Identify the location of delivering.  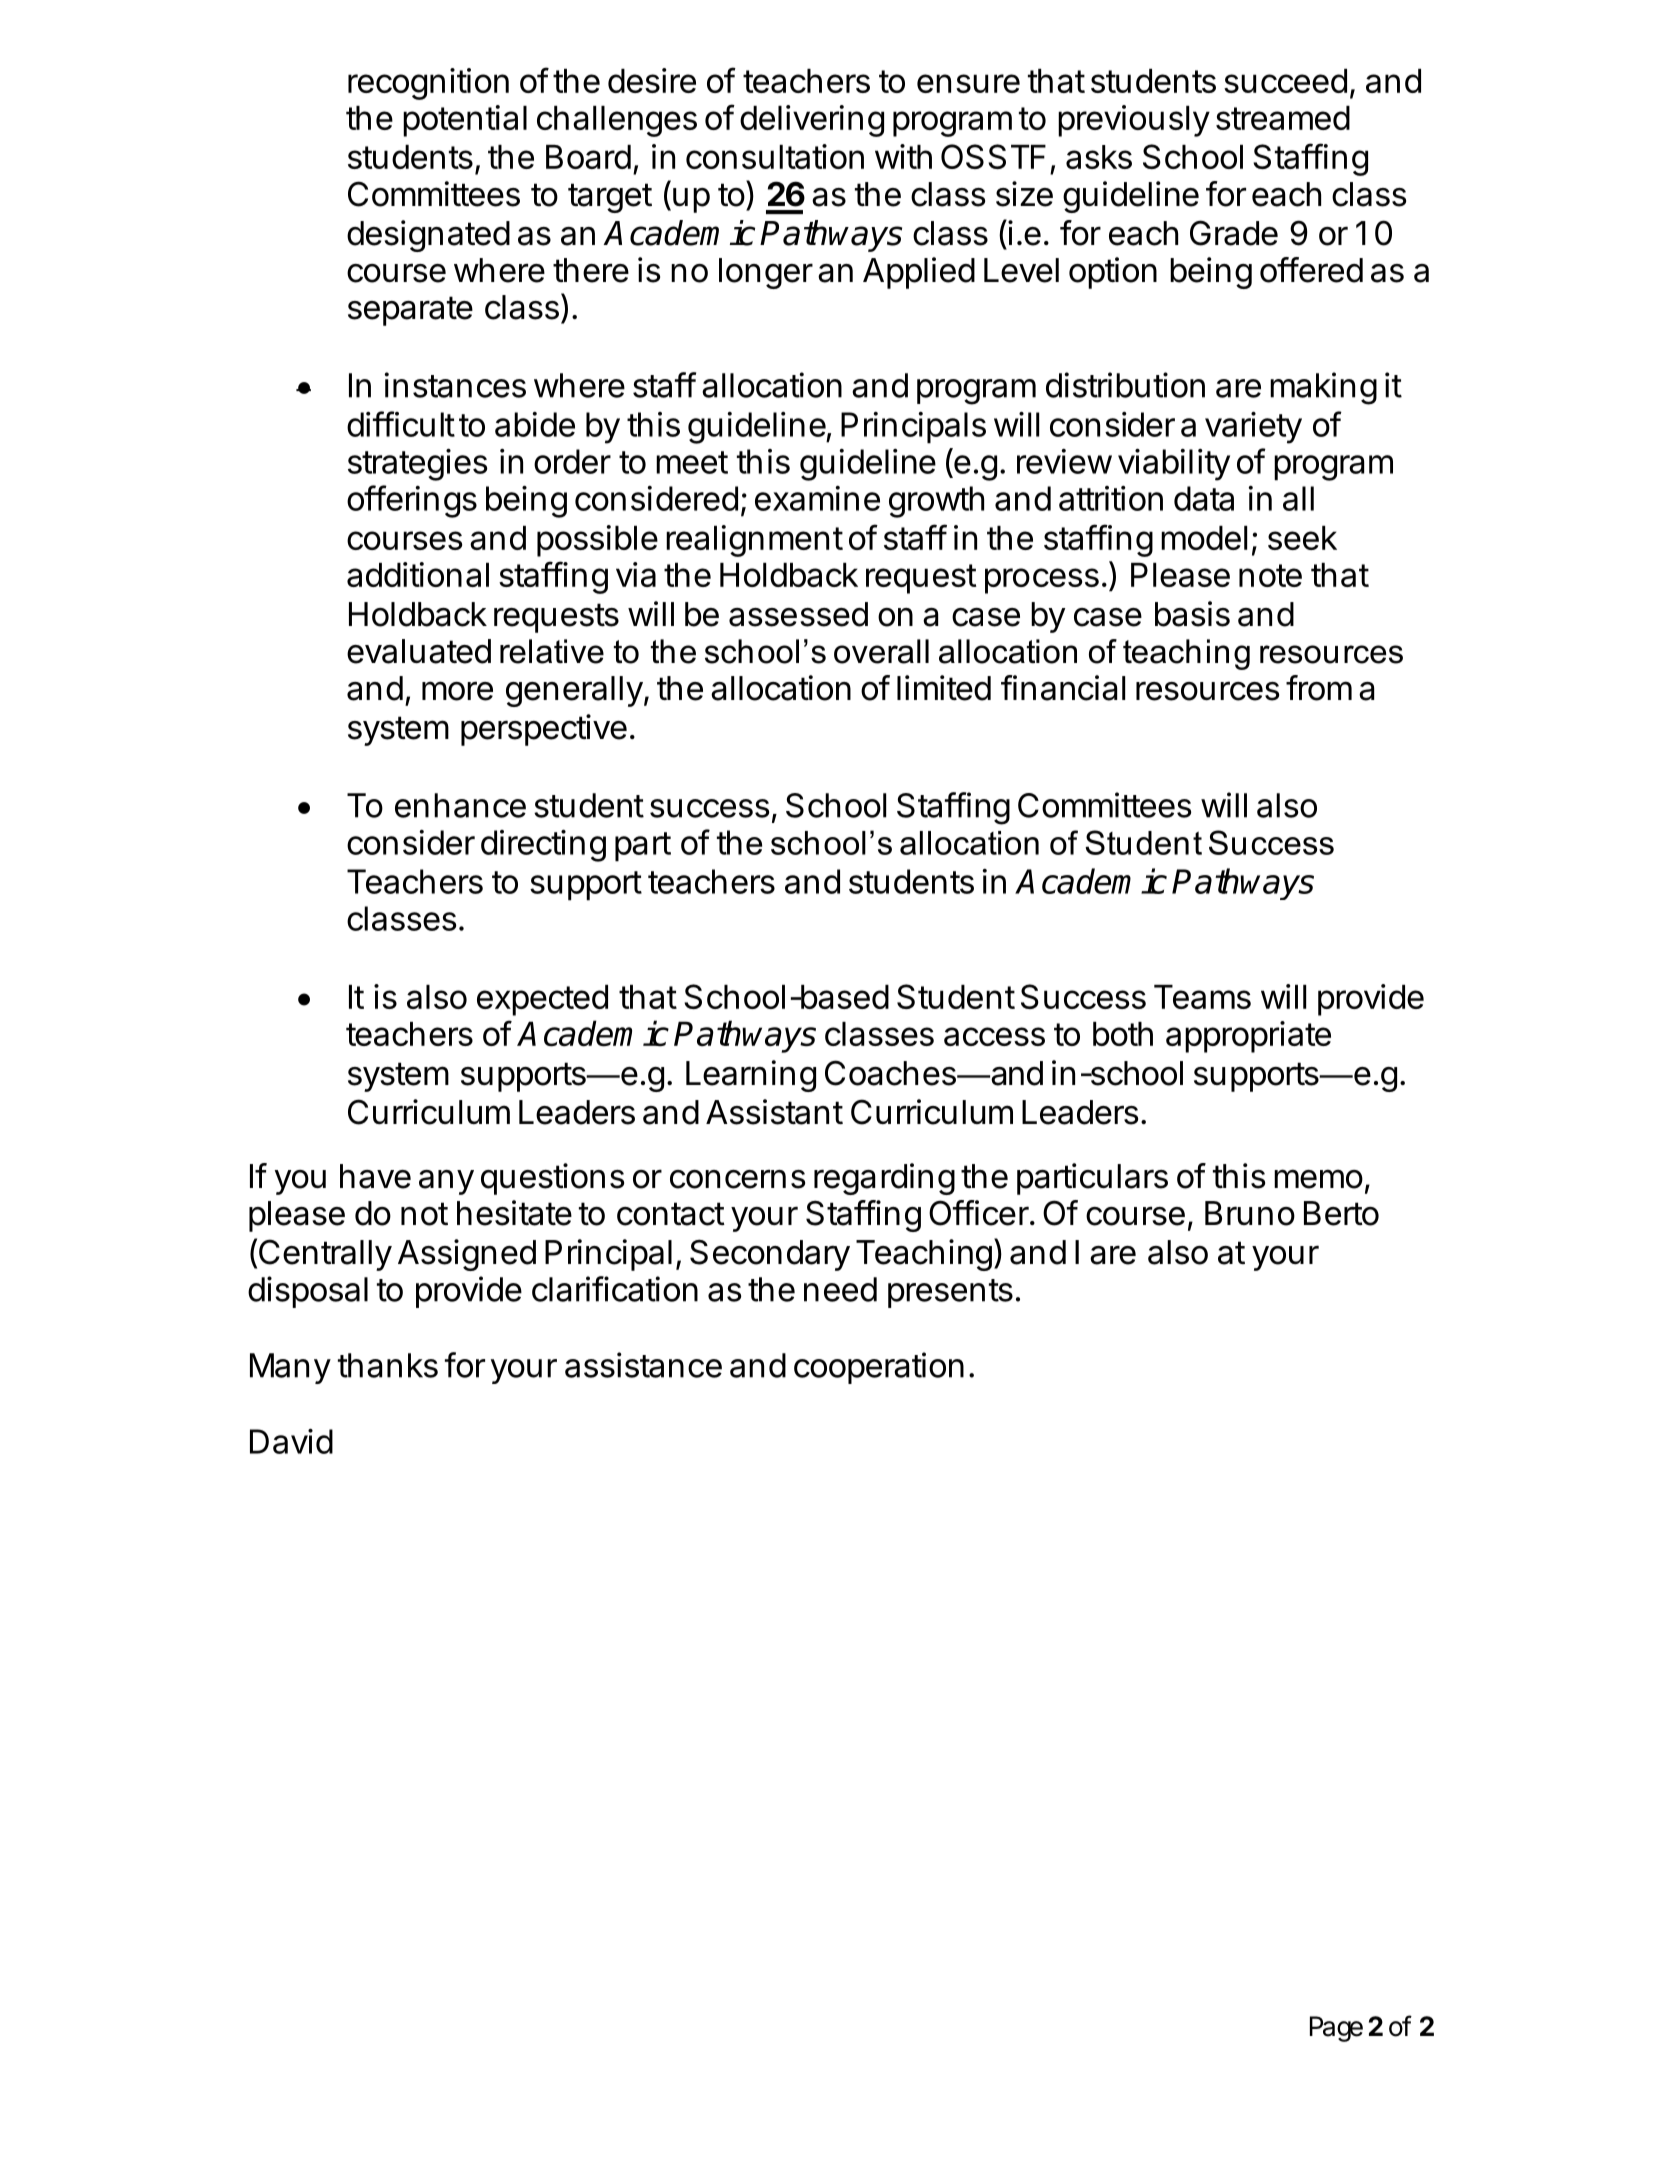
(812, 121).
